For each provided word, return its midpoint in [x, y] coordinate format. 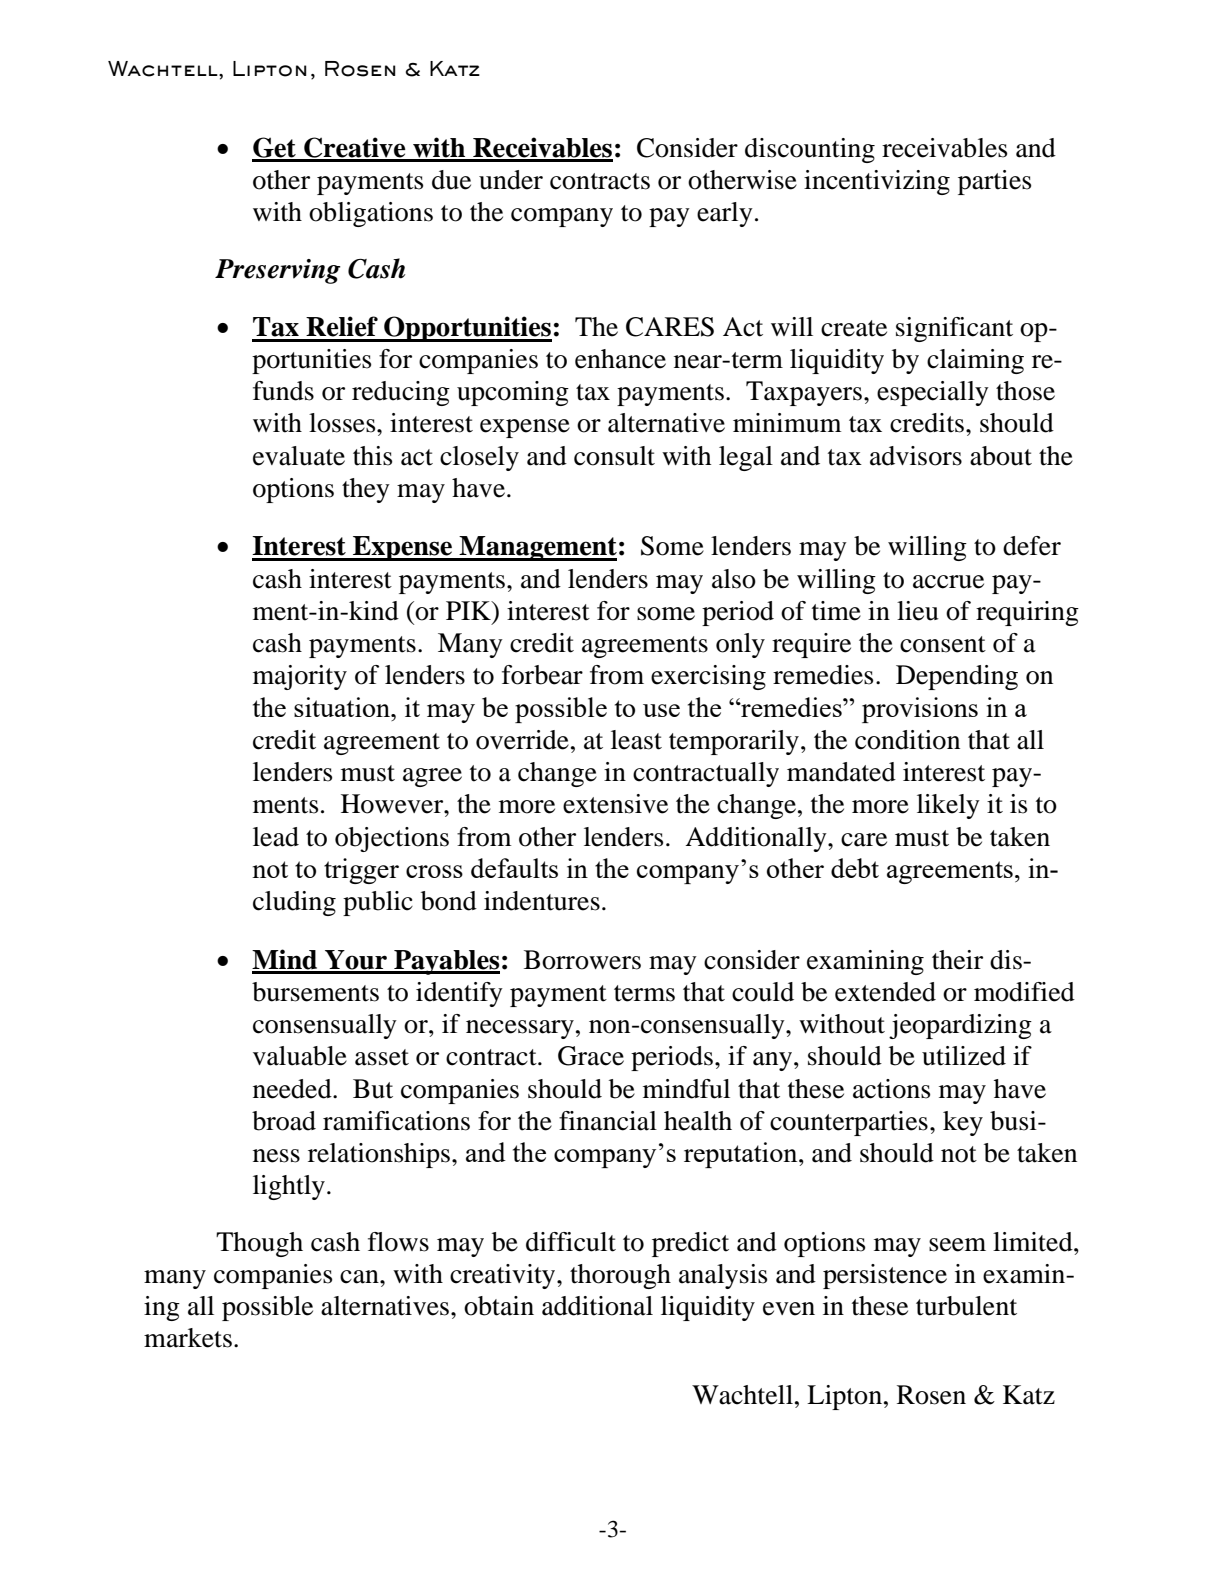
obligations [371, 214]
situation [343, 707]
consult [614, 456]
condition [907, 740]
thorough [620, 1276]
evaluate [299, 456]
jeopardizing [960, 1026]
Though [259, 1244]
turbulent [966, 1306]
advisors [916, 456]
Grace [591, 1056]
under [511, 180]
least [636, 740]
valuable [300, 1056]
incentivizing [877, 182]
